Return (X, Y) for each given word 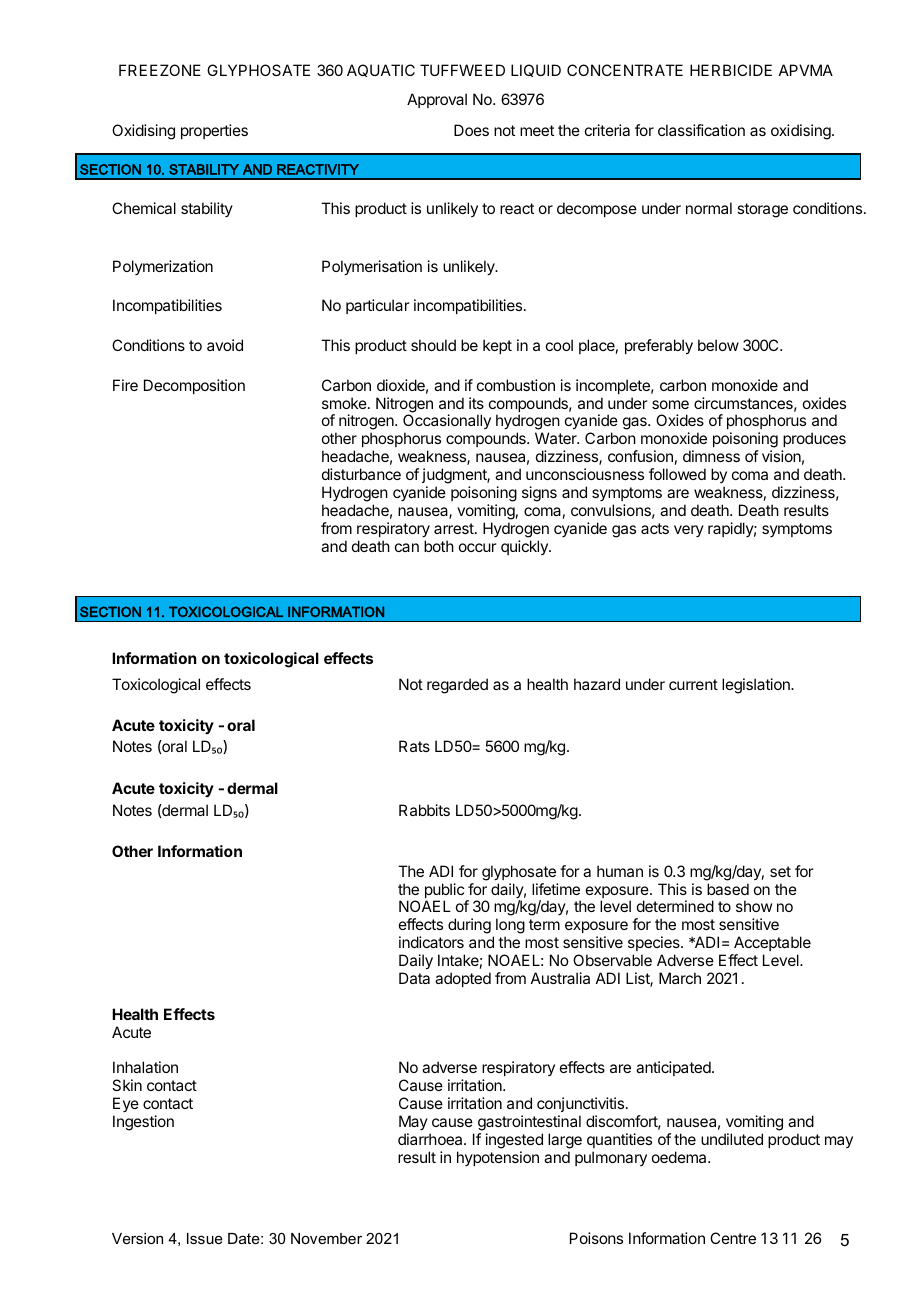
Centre (733, 1238)
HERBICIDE (731, 70)
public (444, 892)
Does (471, 130)
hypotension (498, 1158)
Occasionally (447, 423)
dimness (711, 456)
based (728, 889)
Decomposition (194, 386)
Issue (205, 1238)
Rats (414, 746)
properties (214, 131)
